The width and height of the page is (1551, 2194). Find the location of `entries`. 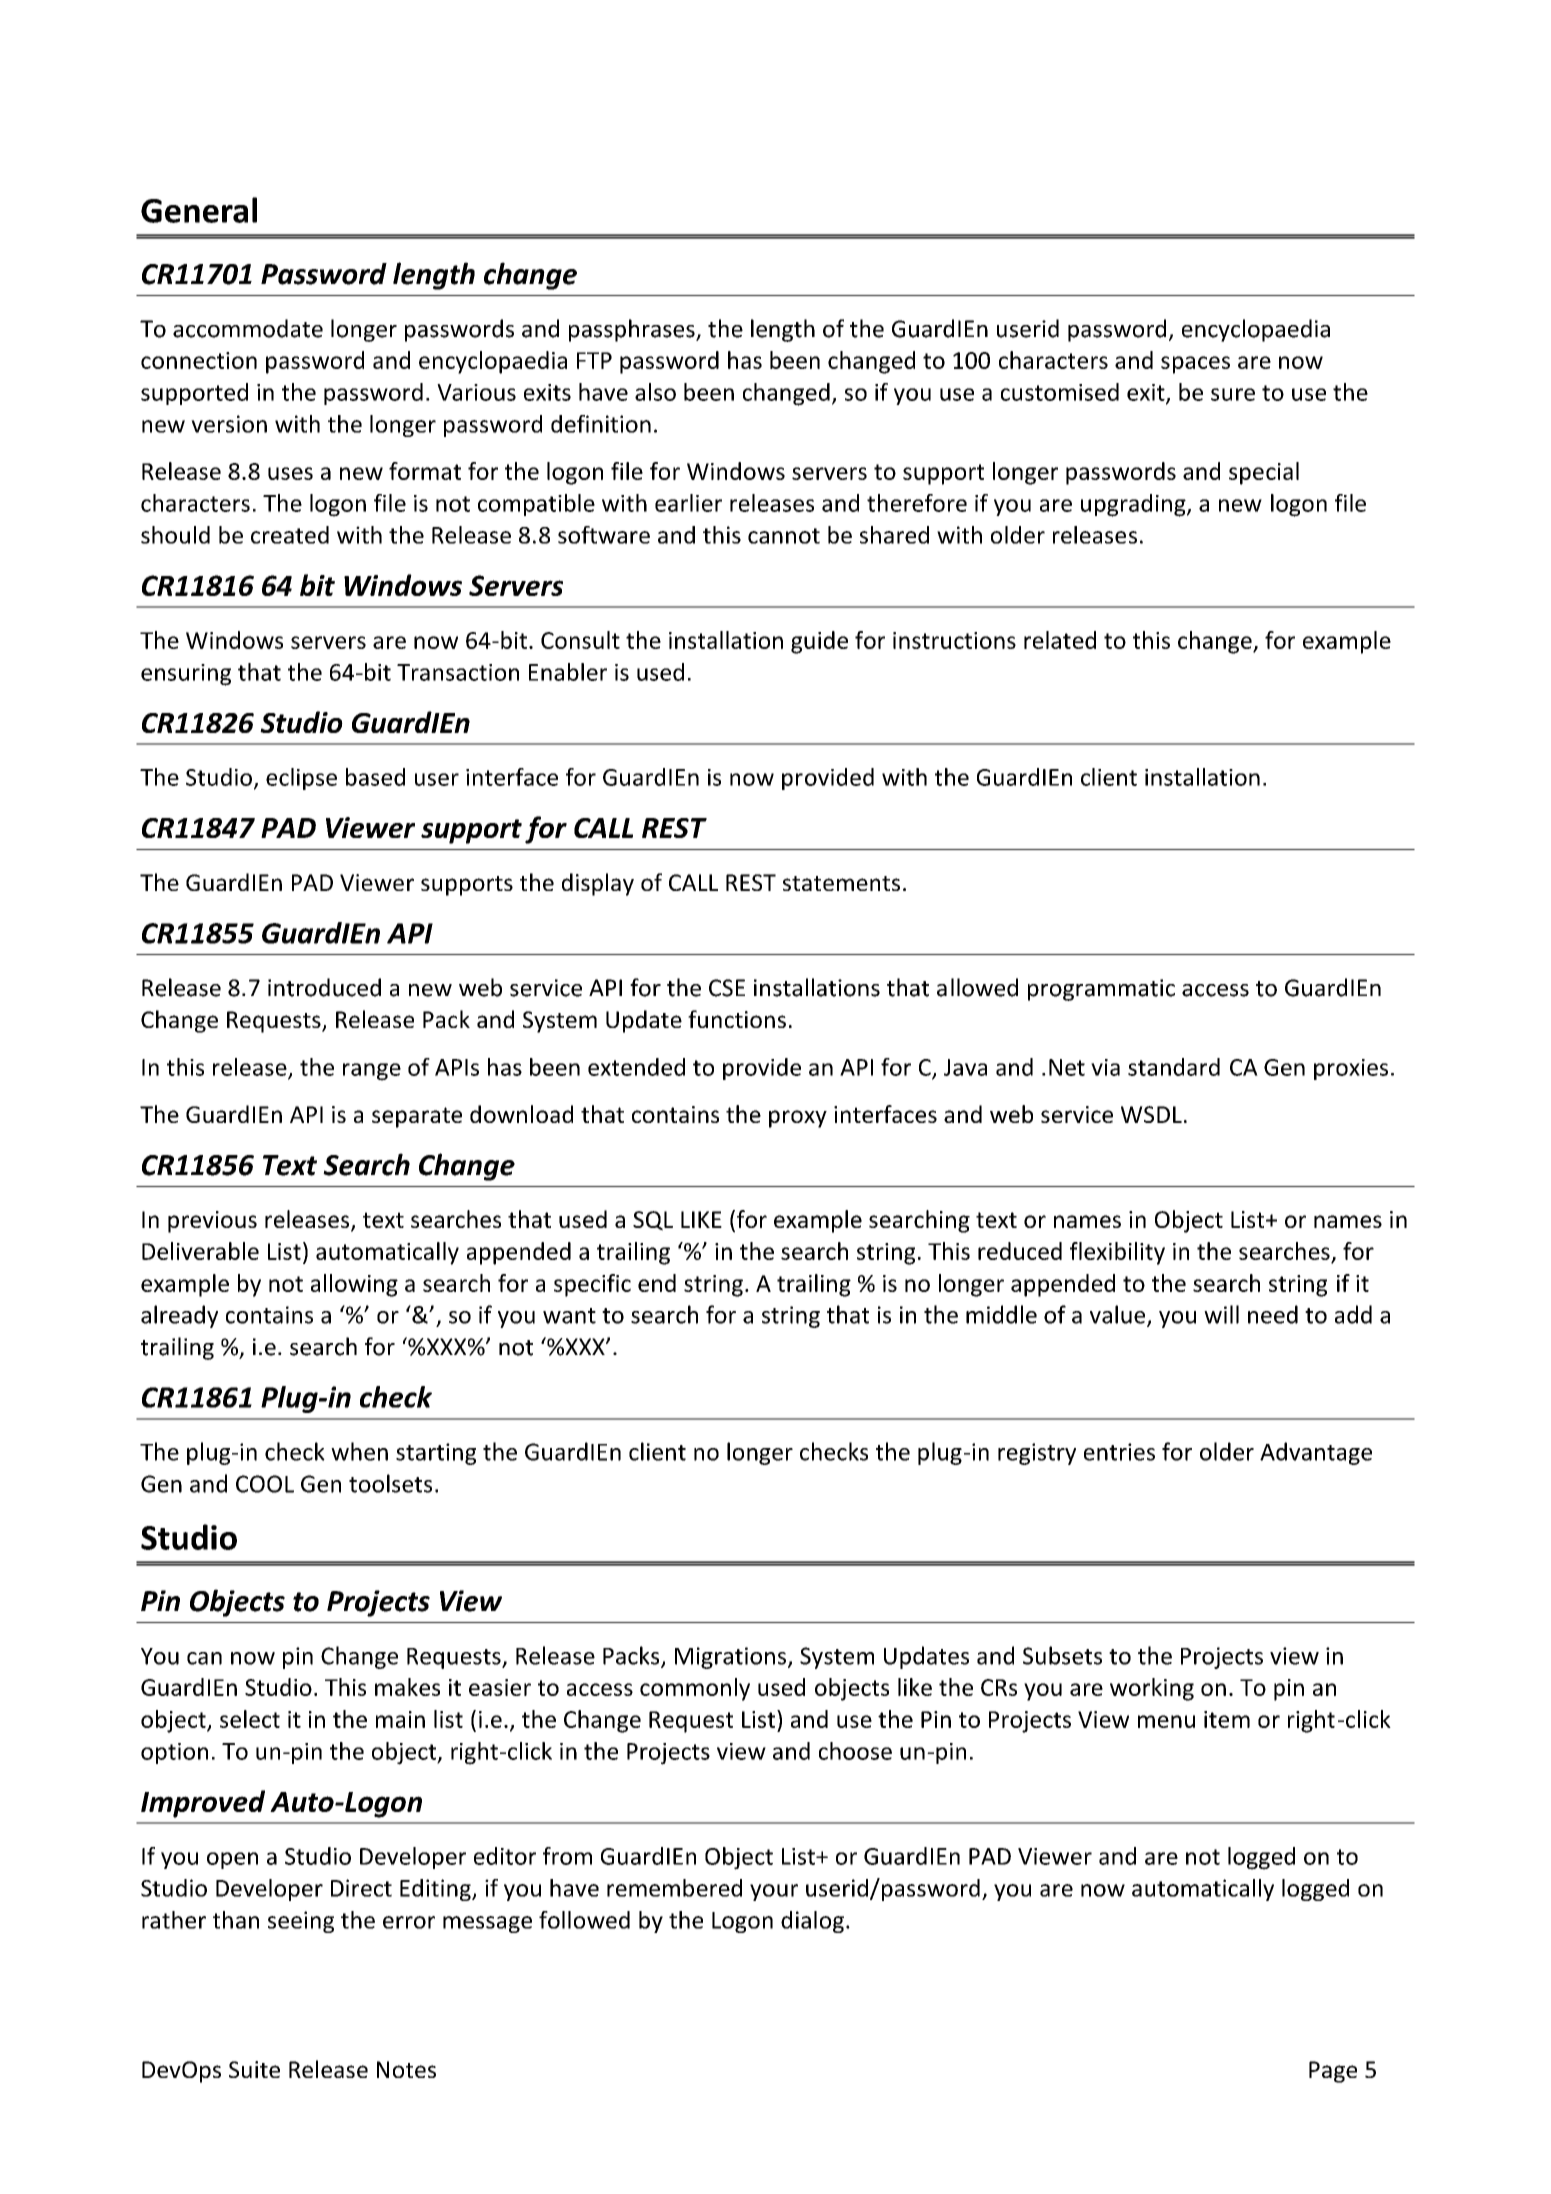

entries is located at coordinates (1119, 1452).
